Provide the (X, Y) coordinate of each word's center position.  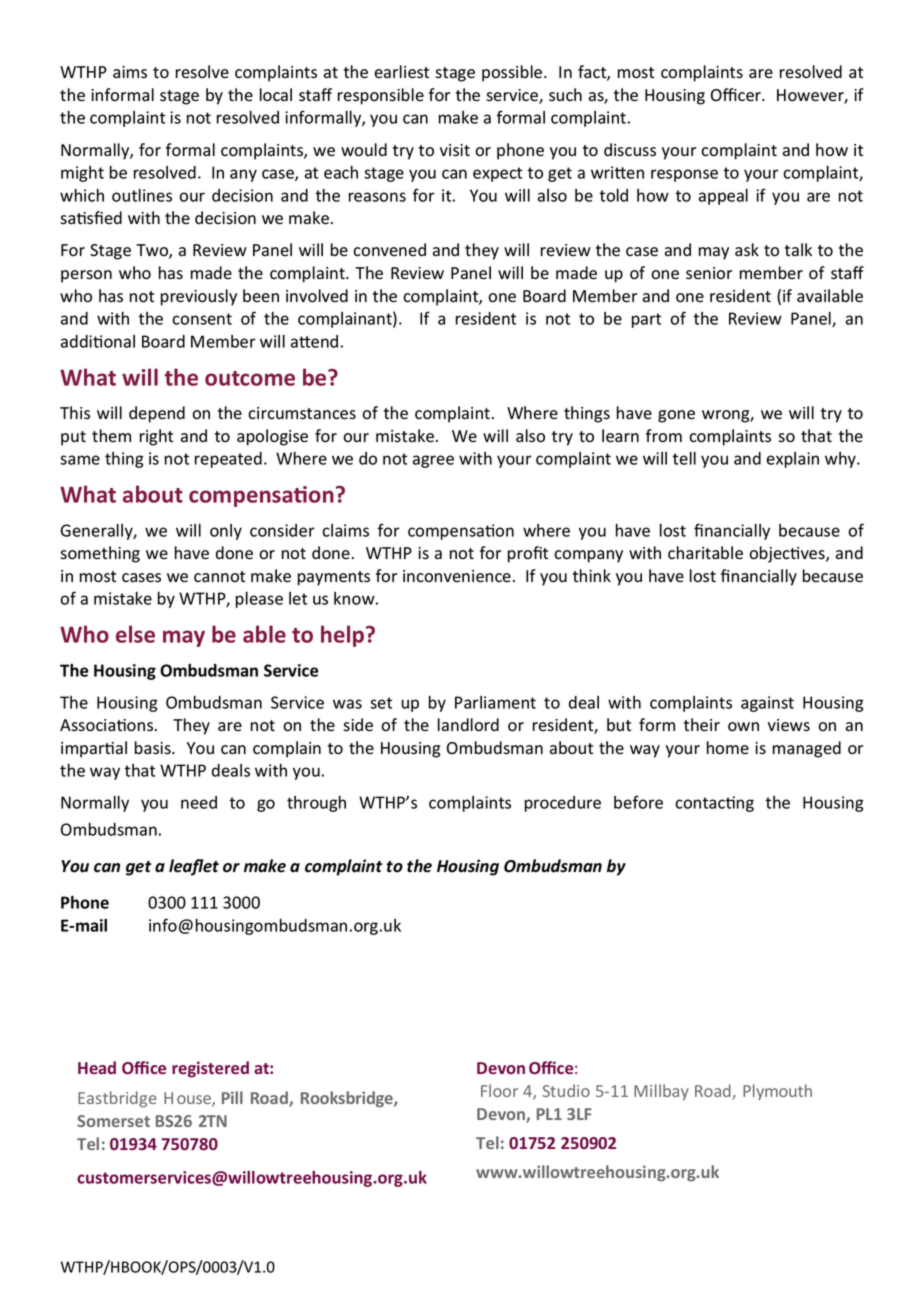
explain (793, 460)
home (728, 748)
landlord (468, 725)
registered (210, 1069)
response (684, 175)
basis (154, 748)
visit (455, 150)
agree (433, 461)
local (276, 95)
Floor (499, 1090)
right (156, 437)
